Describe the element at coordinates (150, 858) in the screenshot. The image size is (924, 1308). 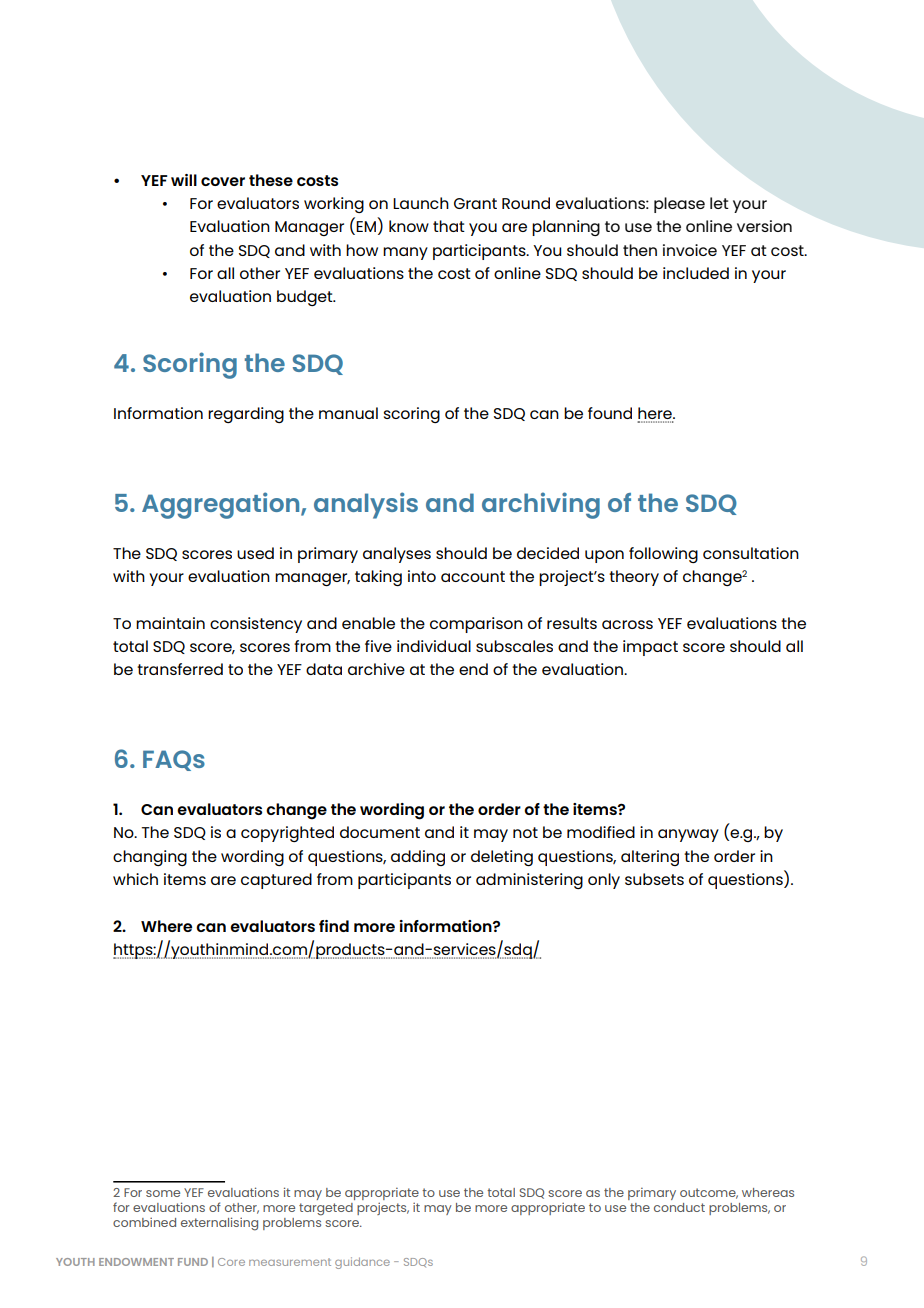
I see `changing` at that location.
